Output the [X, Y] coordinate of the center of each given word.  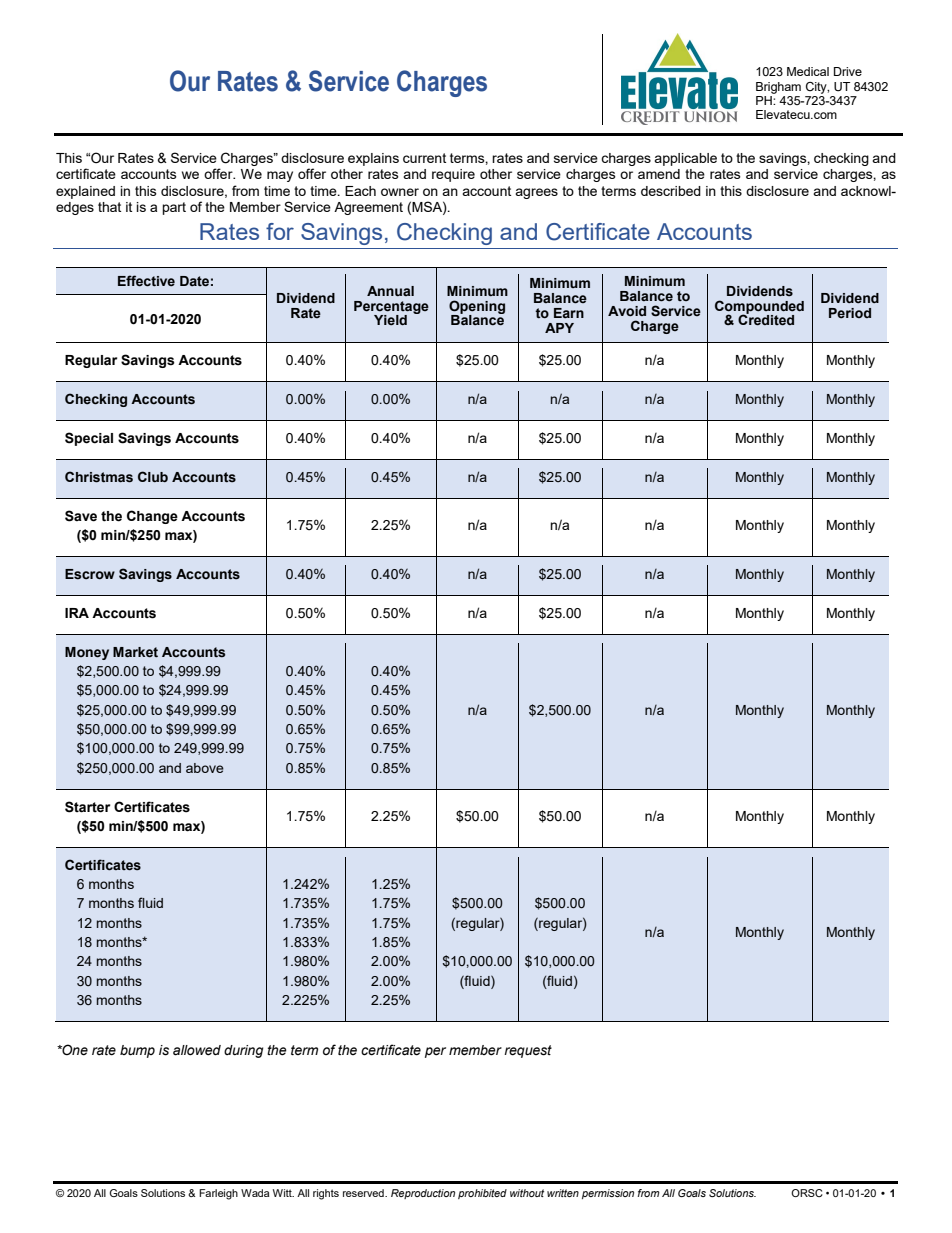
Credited [766, 319]
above [205, 768]
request [528, 1051]
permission [608, 1194]
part [174, 208]
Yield [390, 320]
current [424, 158]
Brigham [778, 88]
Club [153, 476]
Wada [255, 1193]
